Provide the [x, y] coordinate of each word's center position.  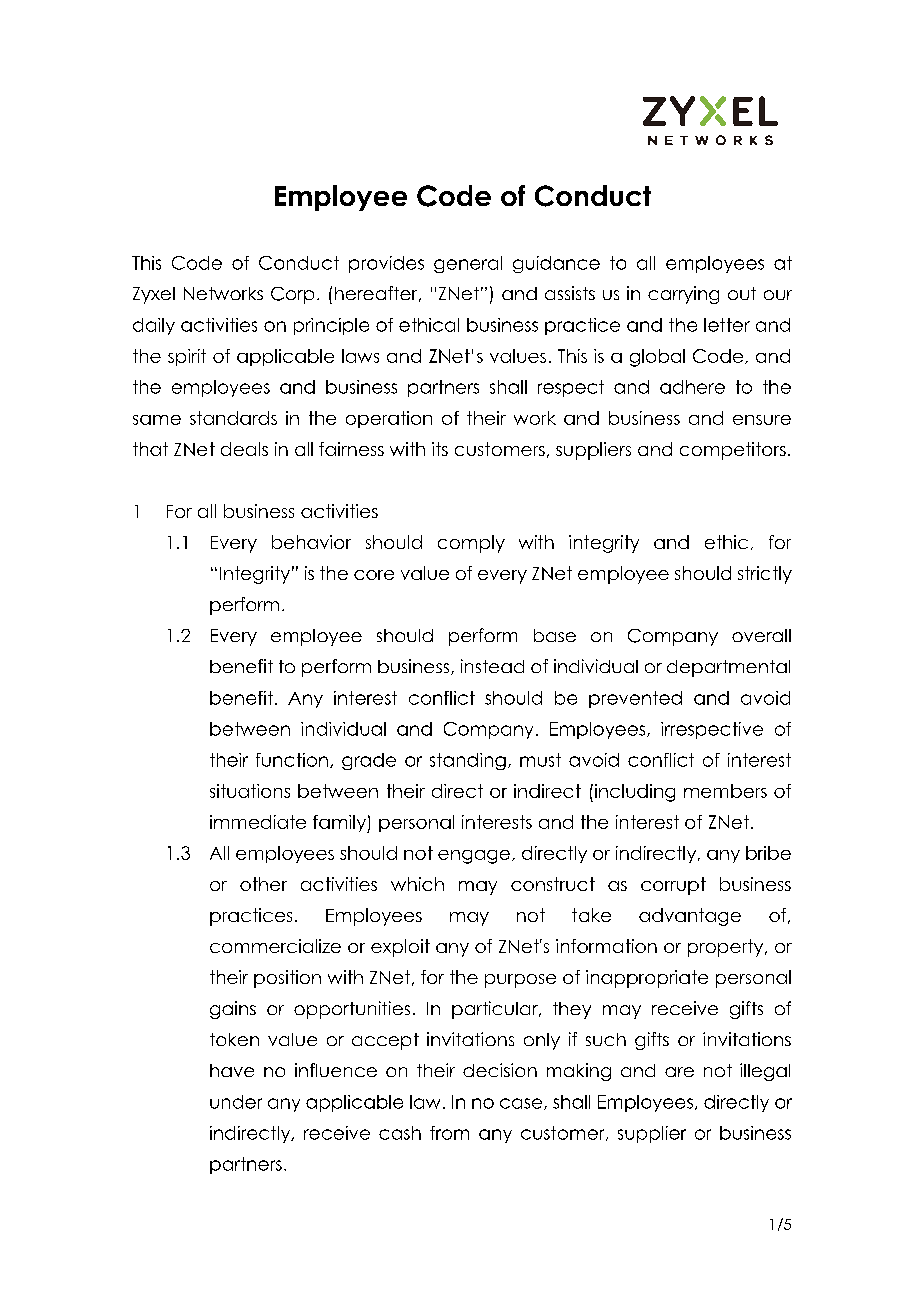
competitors [733, 451]
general [468, 264]
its [440, 449]
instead [492, 666]
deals [244, 449]
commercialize [275, 946]
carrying [683, 295]
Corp [292, 295]
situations [250, 791]
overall [761, 635]
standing [468, 761]
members [725, 791]
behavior [311, 542]
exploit [400, 948]
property [727, 948]
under [236, 1102]
